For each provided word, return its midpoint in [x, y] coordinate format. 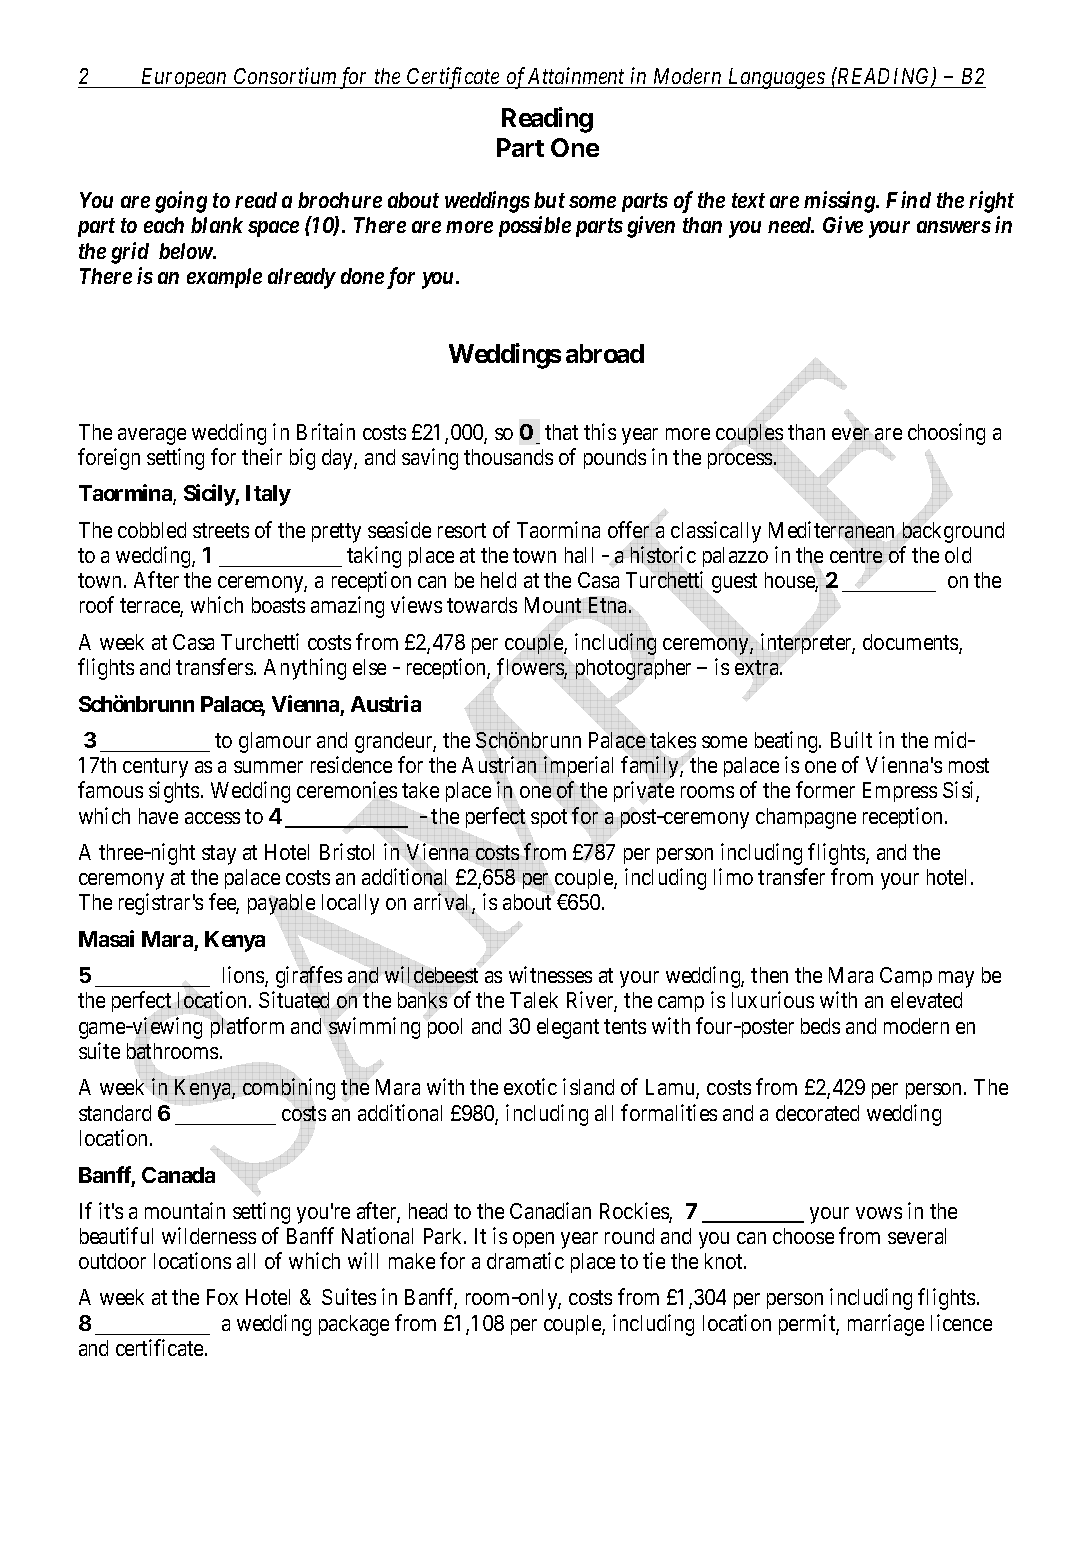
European [184, 78]
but [549, 200]
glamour [275, 742]
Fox [222, 1297]
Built [851, 739]
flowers [531, 668]
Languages [776, 78]
